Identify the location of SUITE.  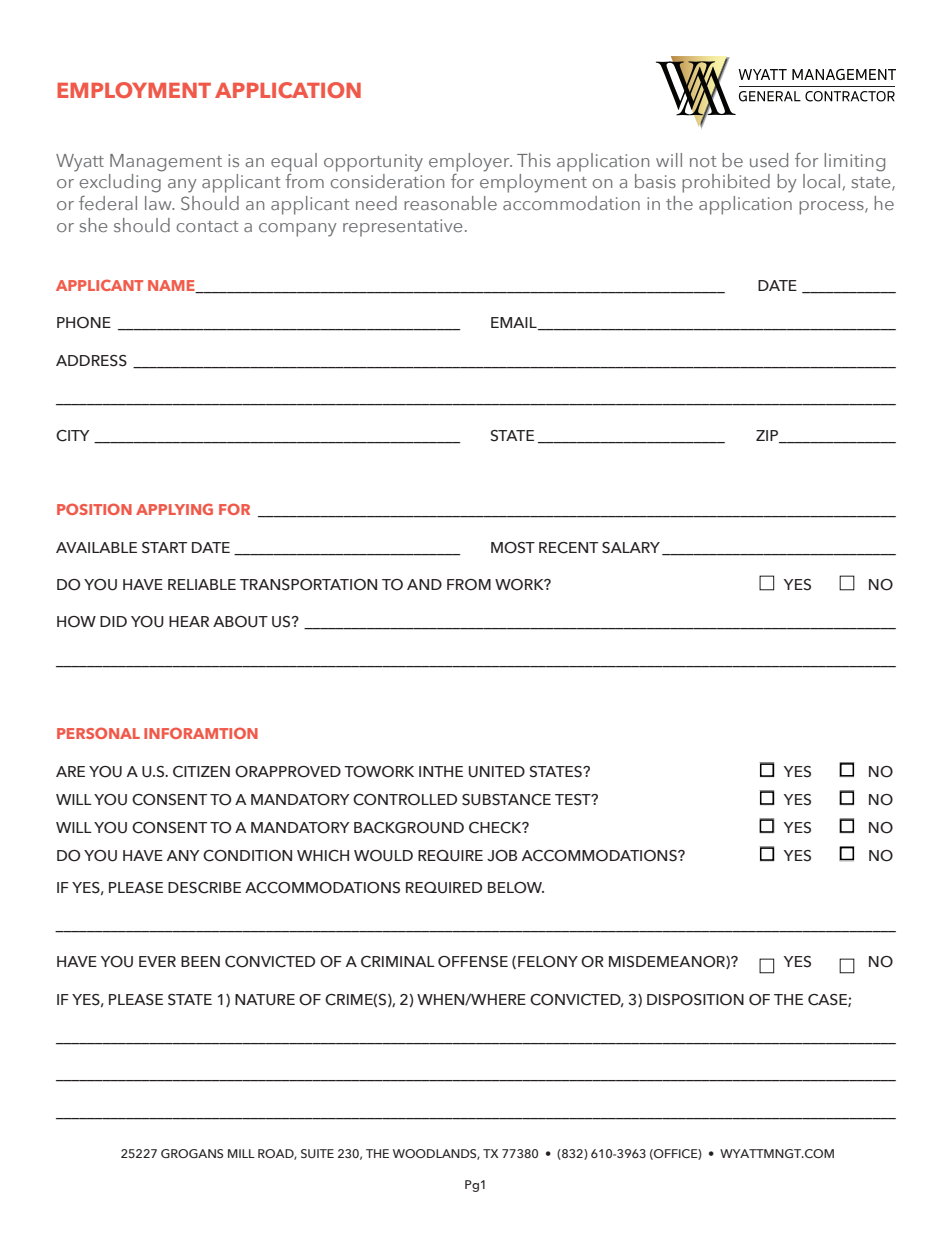
(317, 1153).
